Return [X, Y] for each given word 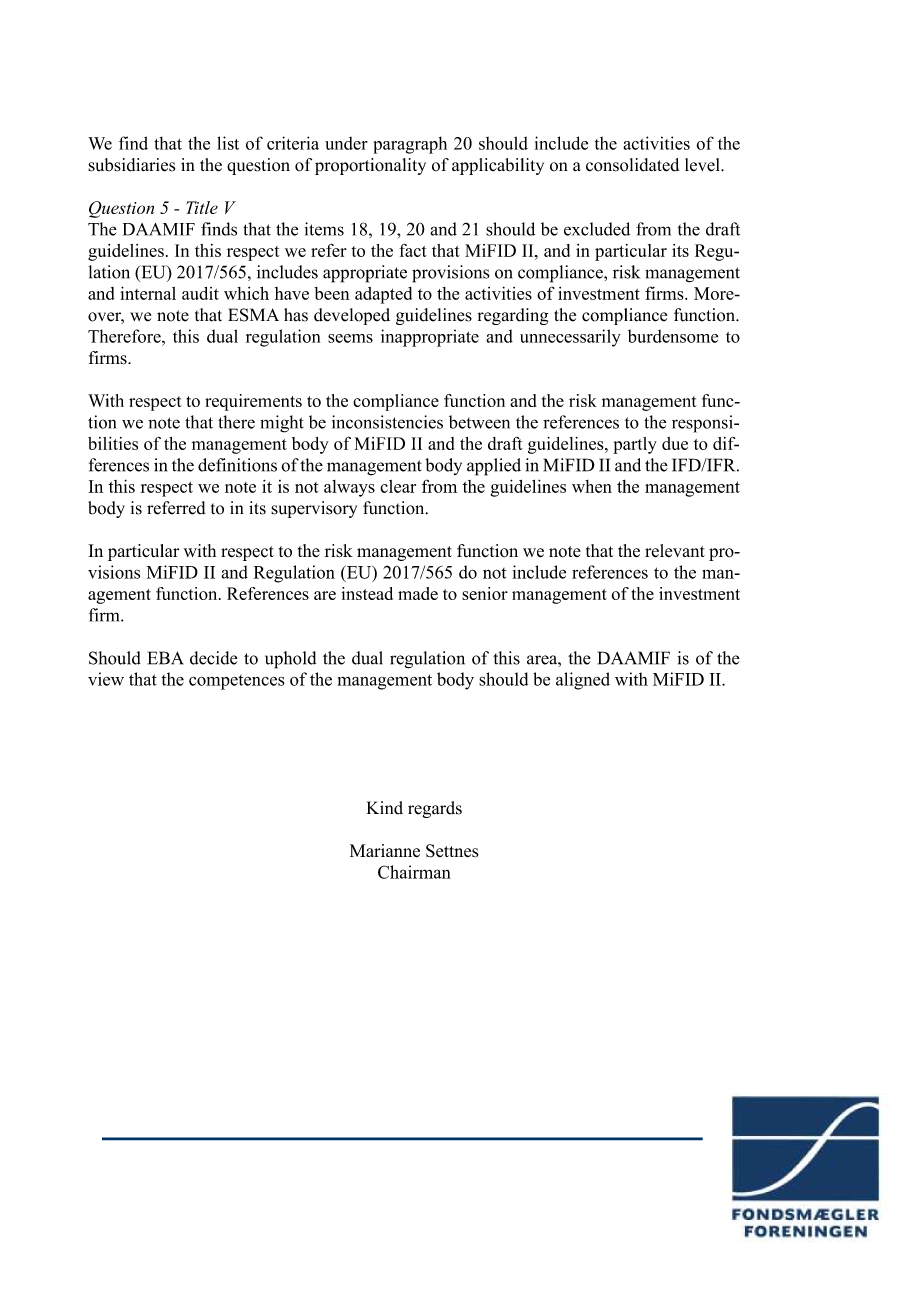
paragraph [410, 145]
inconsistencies [387, 422]
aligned [583, 681]
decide [214, 658]
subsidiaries [131, 165]
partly [635, 445]
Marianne [385, 851]
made [418, 593]
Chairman [414, 872]
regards [435, 809]
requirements [253, 402]
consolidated [632, 165]
